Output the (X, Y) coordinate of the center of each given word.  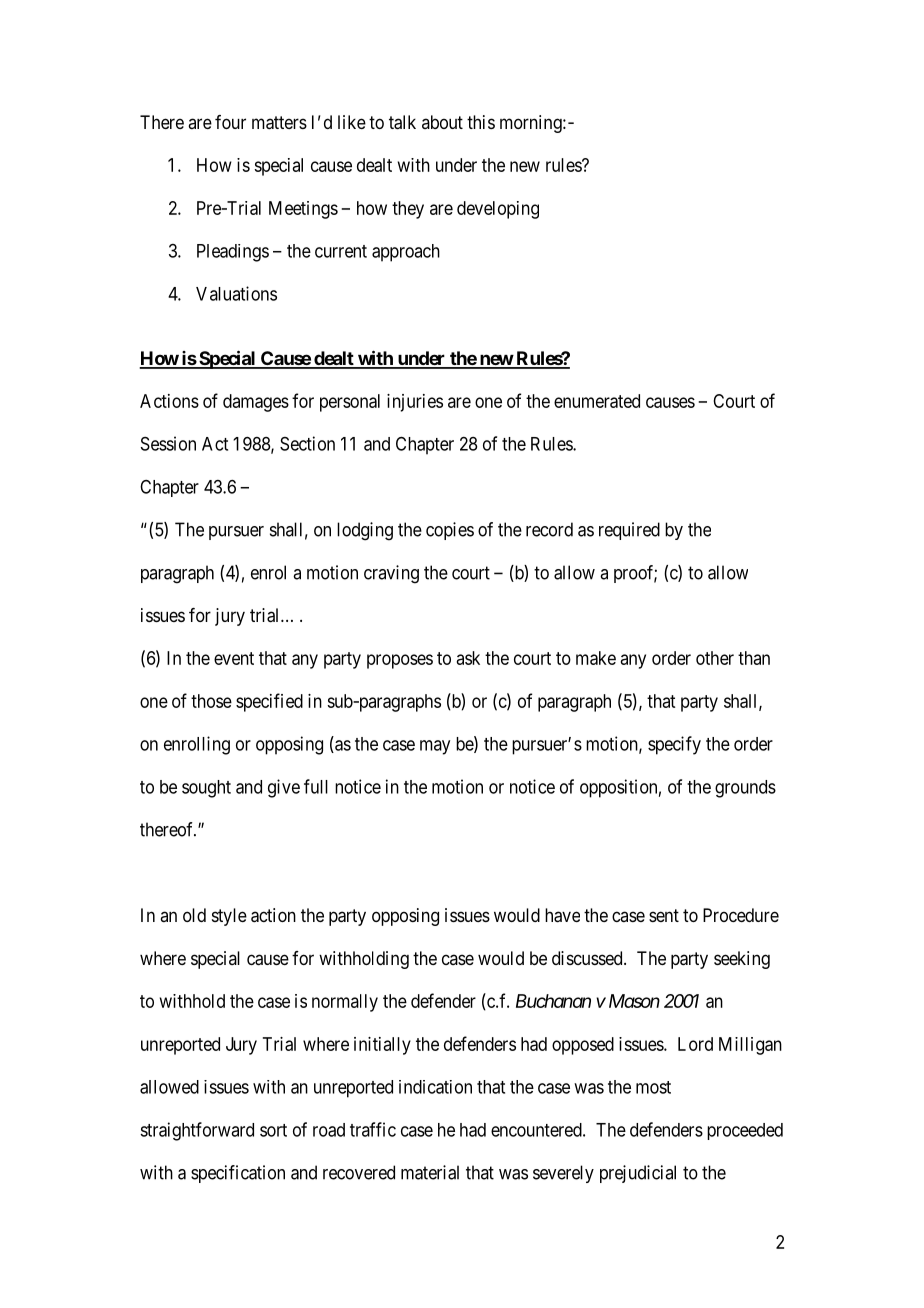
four (230, 122)
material (430, 1172)
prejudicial (638, 1174)
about (442, 122)
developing (498, 210)
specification (238, 1174)
